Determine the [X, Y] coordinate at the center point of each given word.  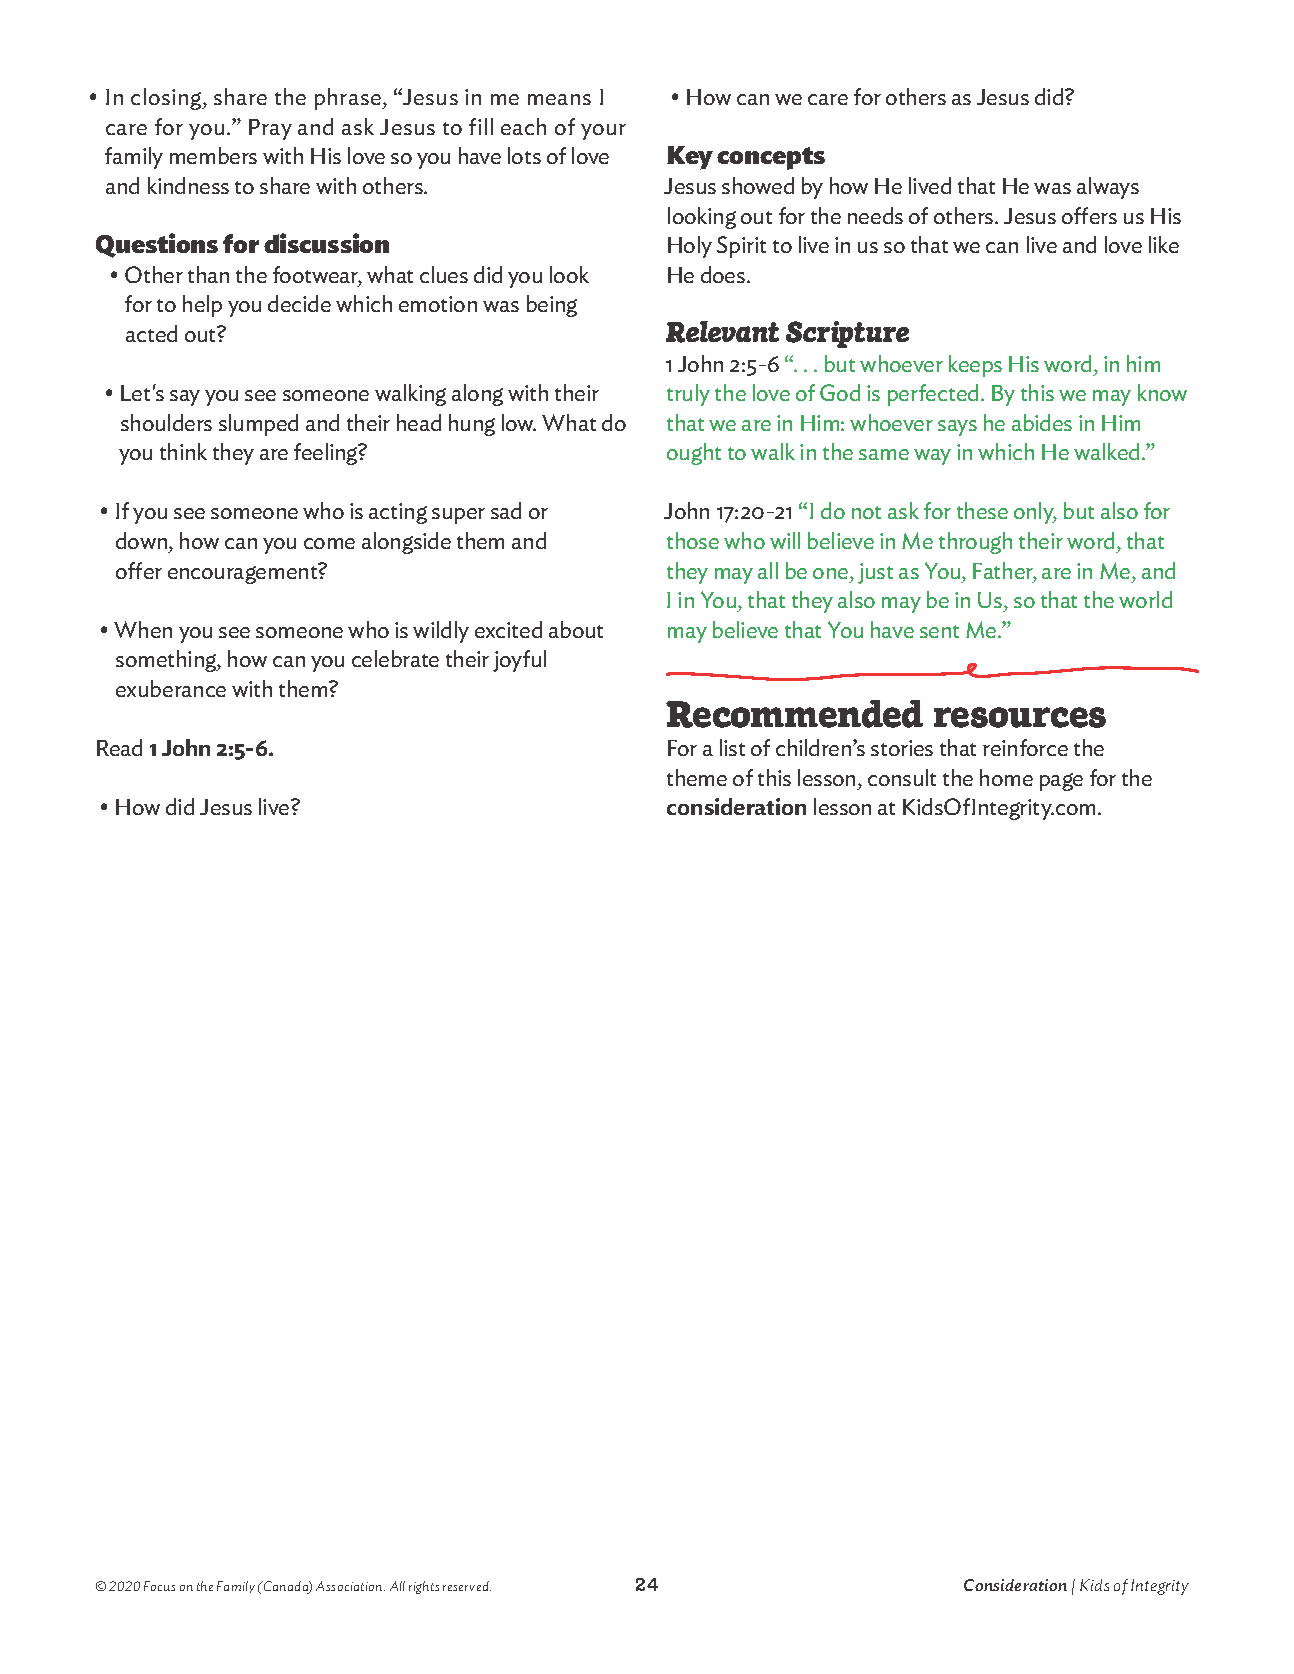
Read [119, 747]
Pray [270, 129]
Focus [159, 1586]
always [1108, 188]
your [603, 132]
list [732, 747]
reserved [467, 1586]
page [1061, 782]
